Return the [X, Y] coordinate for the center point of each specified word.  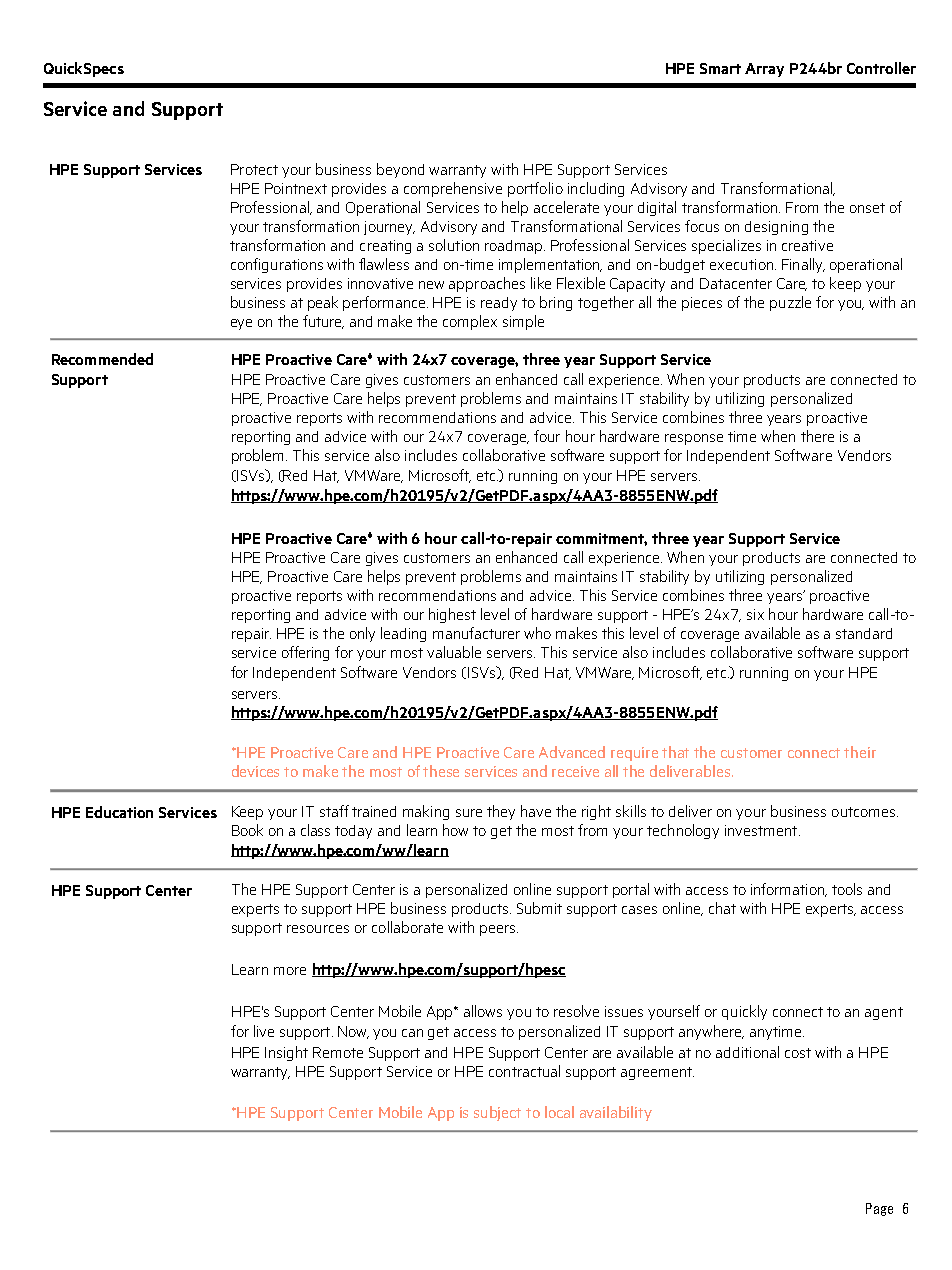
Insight [286, 1053]
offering [305, 653]
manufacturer [476, 633]
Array [764, 70]
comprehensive [453, 189]
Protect [254, 169]
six [755, 614]
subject [497, 1113]
